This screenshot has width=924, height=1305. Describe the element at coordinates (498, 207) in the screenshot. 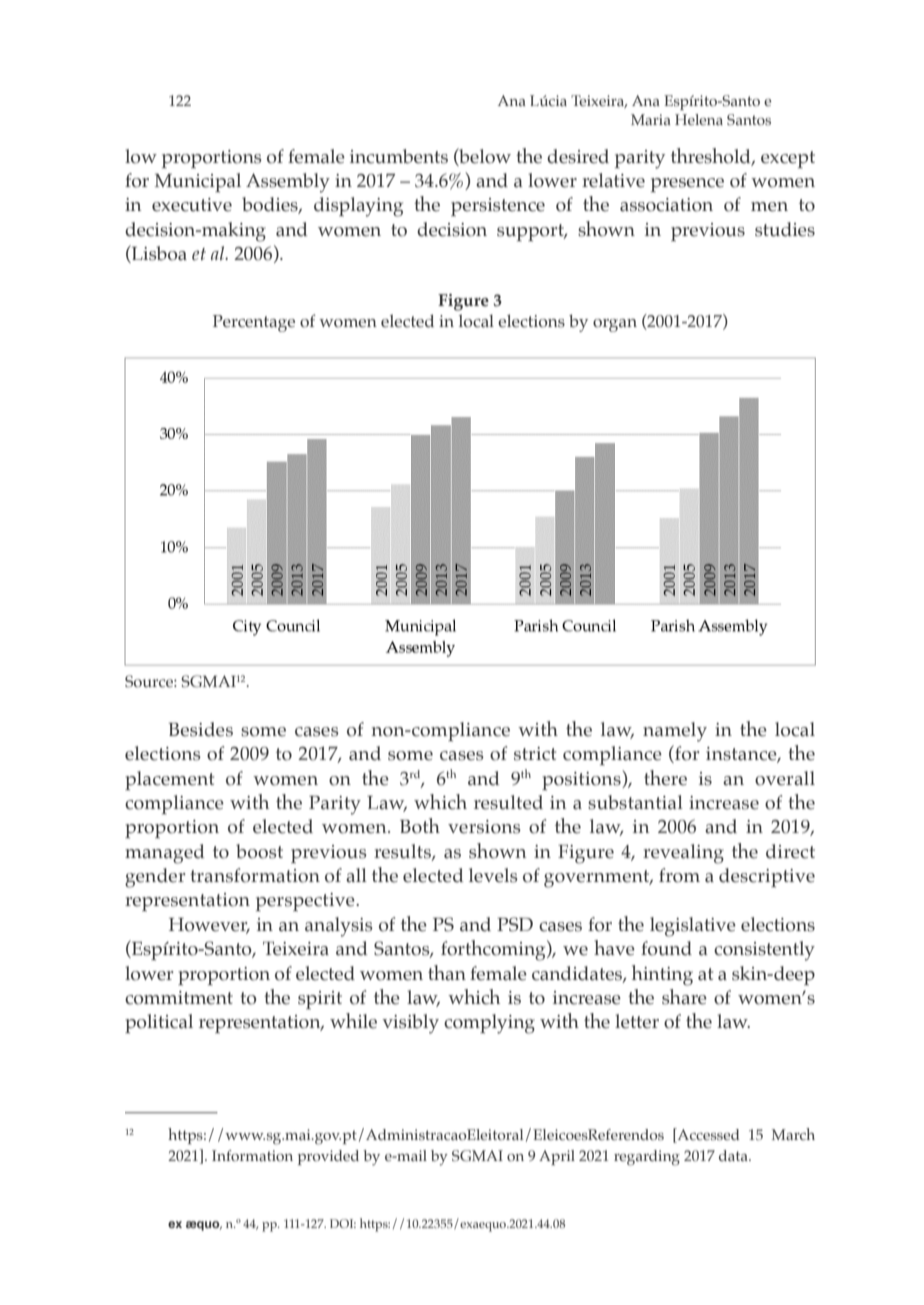

I see `persistence` at that location.
